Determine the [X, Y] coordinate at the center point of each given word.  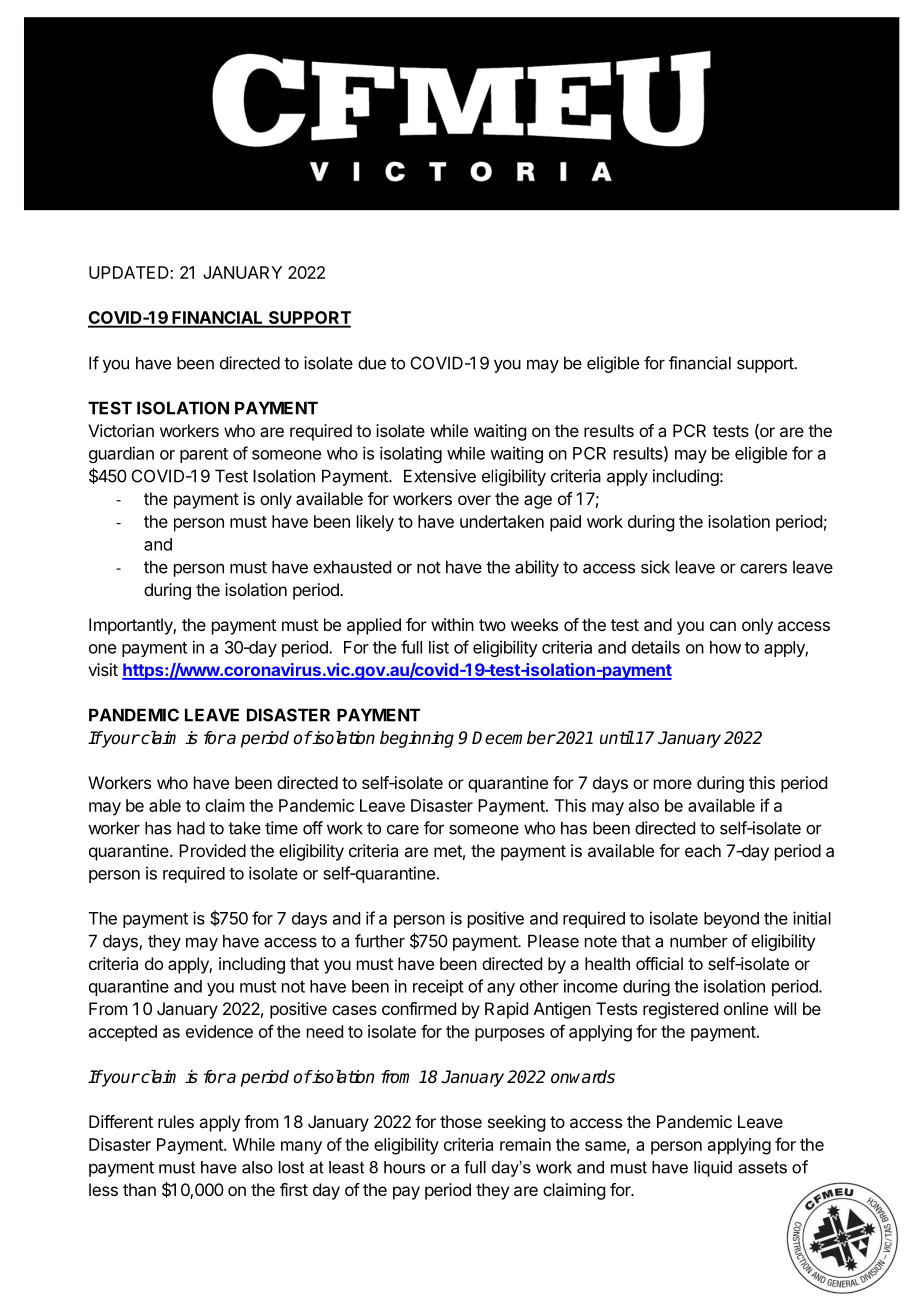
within [452, 624]
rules [176, 1121]
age [538, 502]
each [703, 850]
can [723, 626]
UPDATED [130, 272]
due [372, 363]
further [380, 941]
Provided [212, 850]
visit [103, 669]
